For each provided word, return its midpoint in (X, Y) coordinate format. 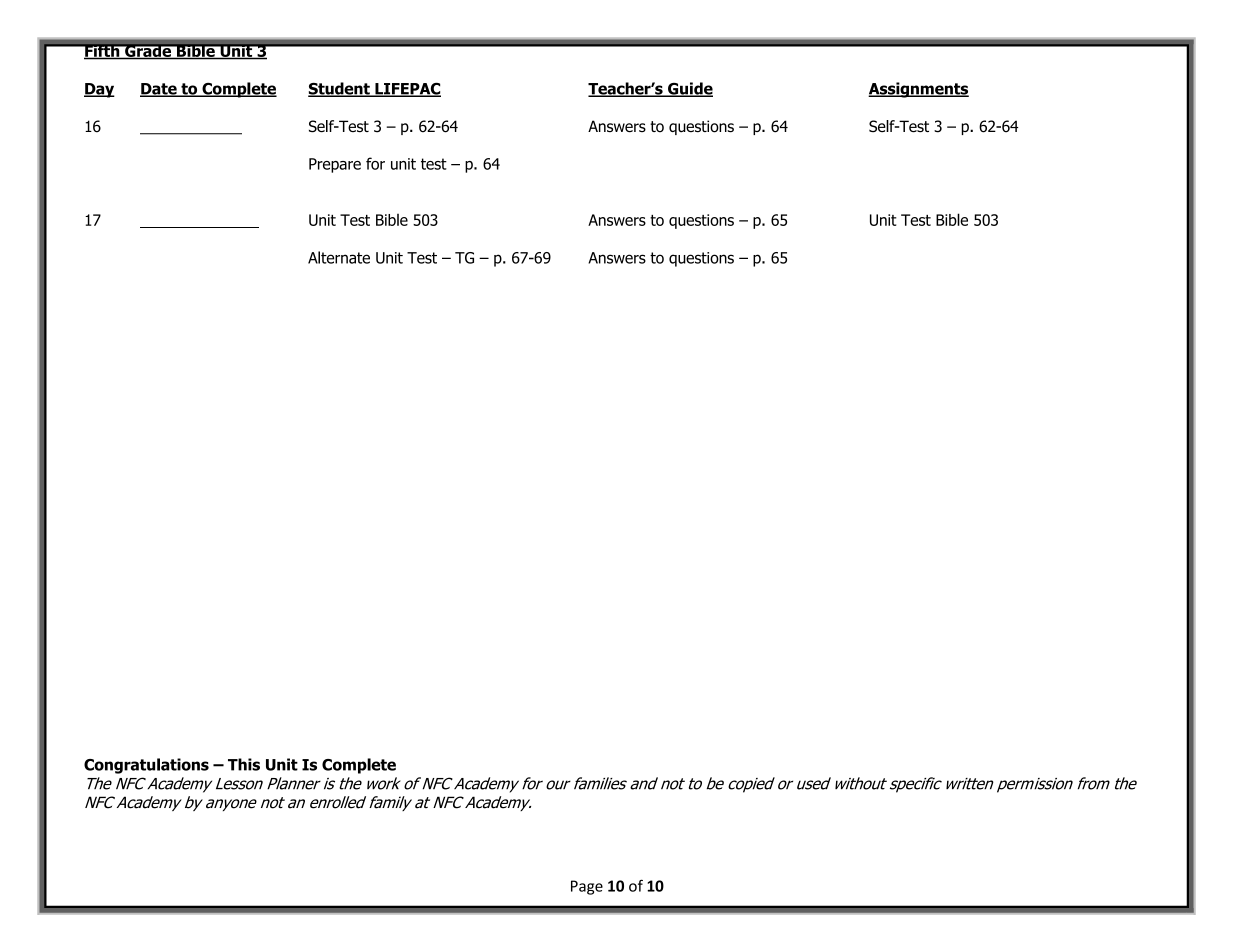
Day (99, 90)
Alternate (339, 257)
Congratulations (146, 766)
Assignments (918, 90)
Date (159, 90)
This (244, 764)
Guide (689, 89)
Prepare (335, 165)
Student (340, 89)
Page (587, 887)
